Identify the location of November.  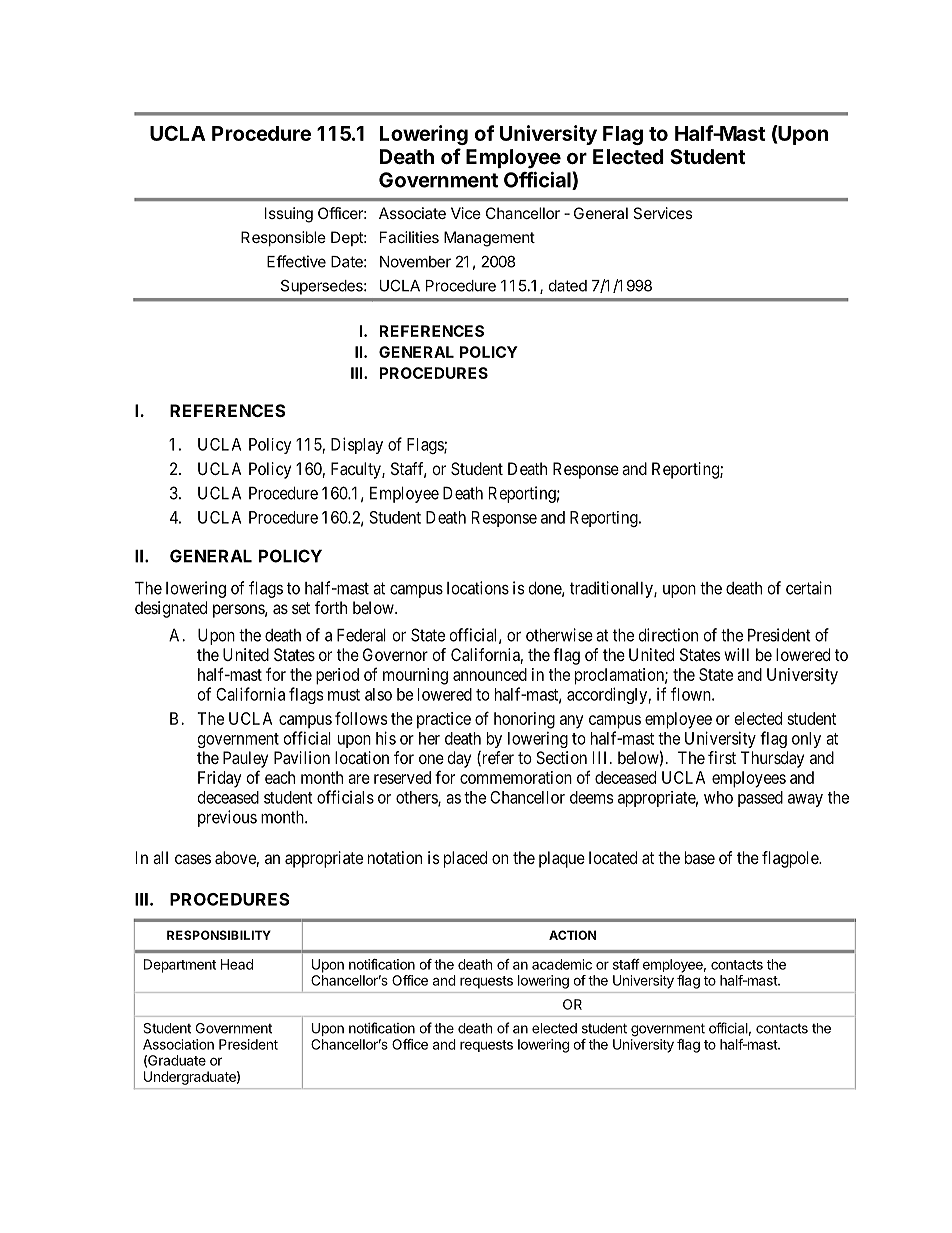
(415, 262).
